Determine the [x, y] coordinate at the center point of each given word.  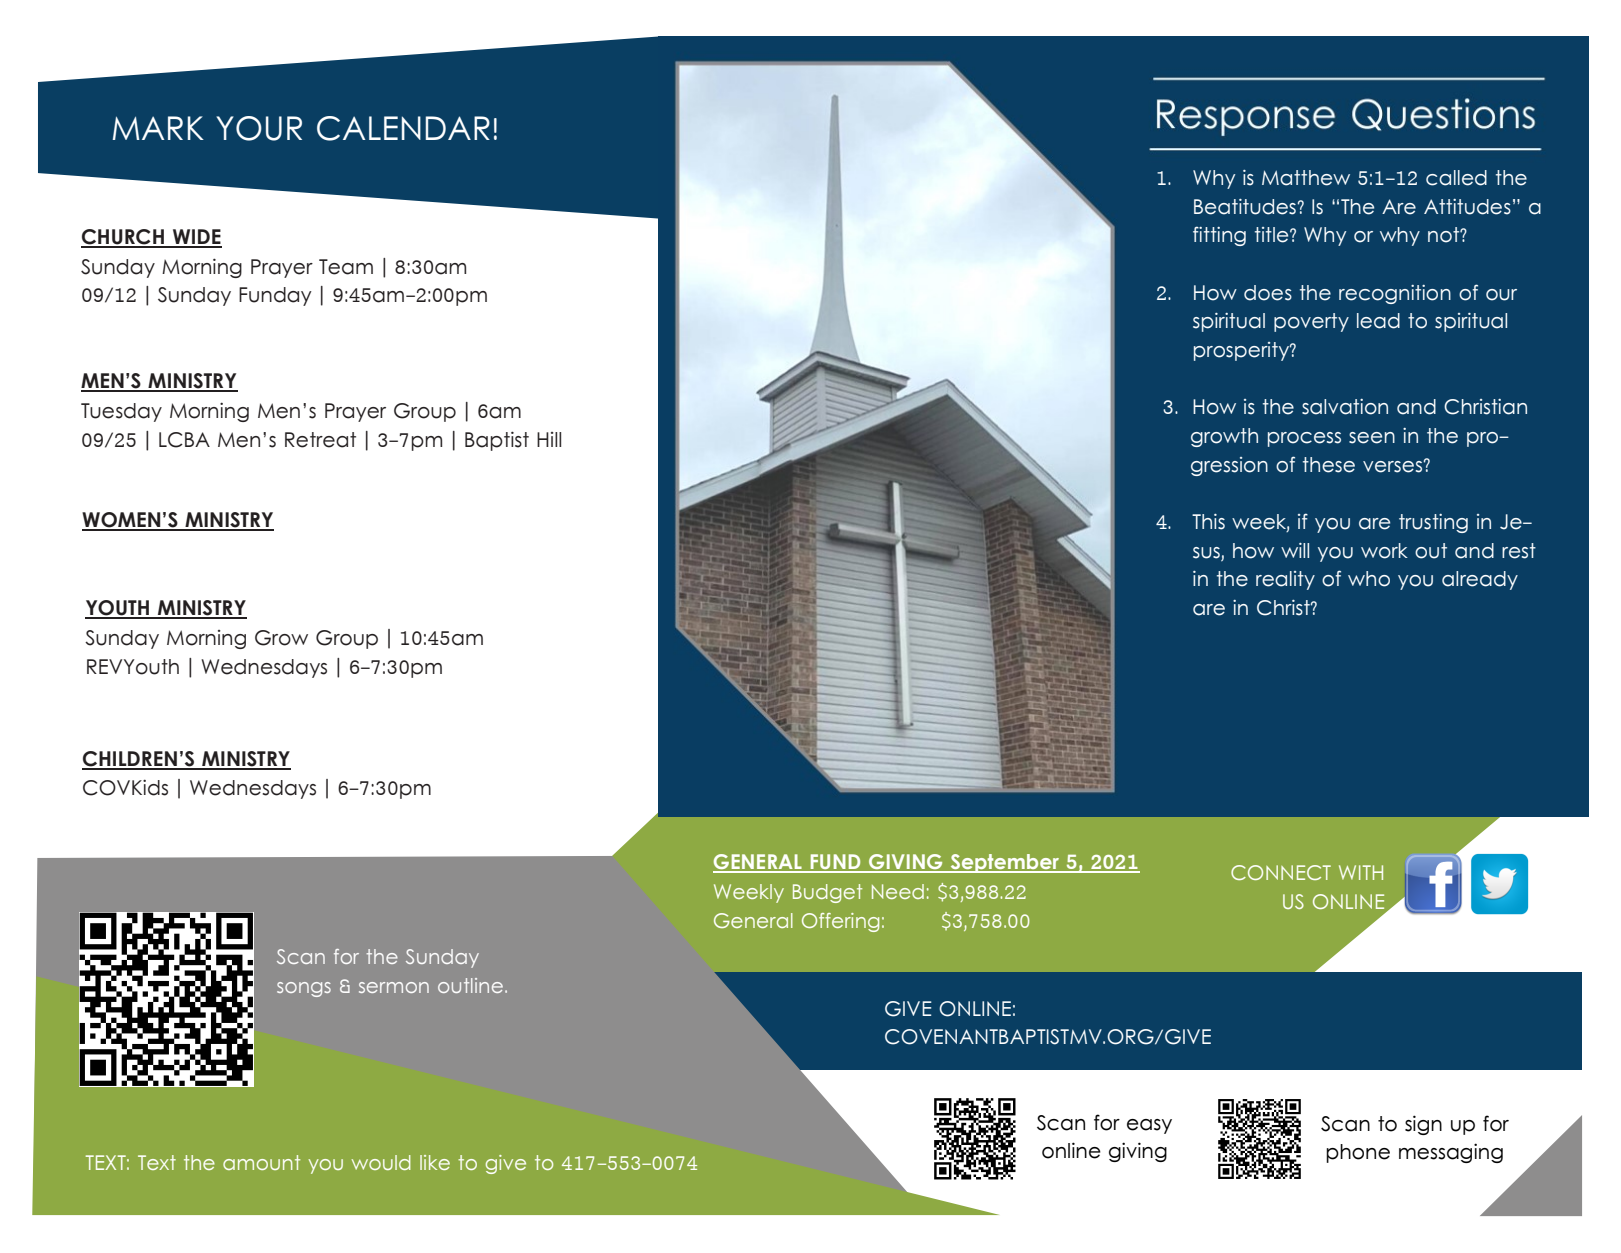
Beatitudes [1245, 207]
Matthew [1306, 178]
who [1369, 579]
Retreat [320, 440]
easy [1149, 1126]
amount [261, 1162]
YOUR [259, 128]
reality [1285, 580]
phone [1358, 1153]
